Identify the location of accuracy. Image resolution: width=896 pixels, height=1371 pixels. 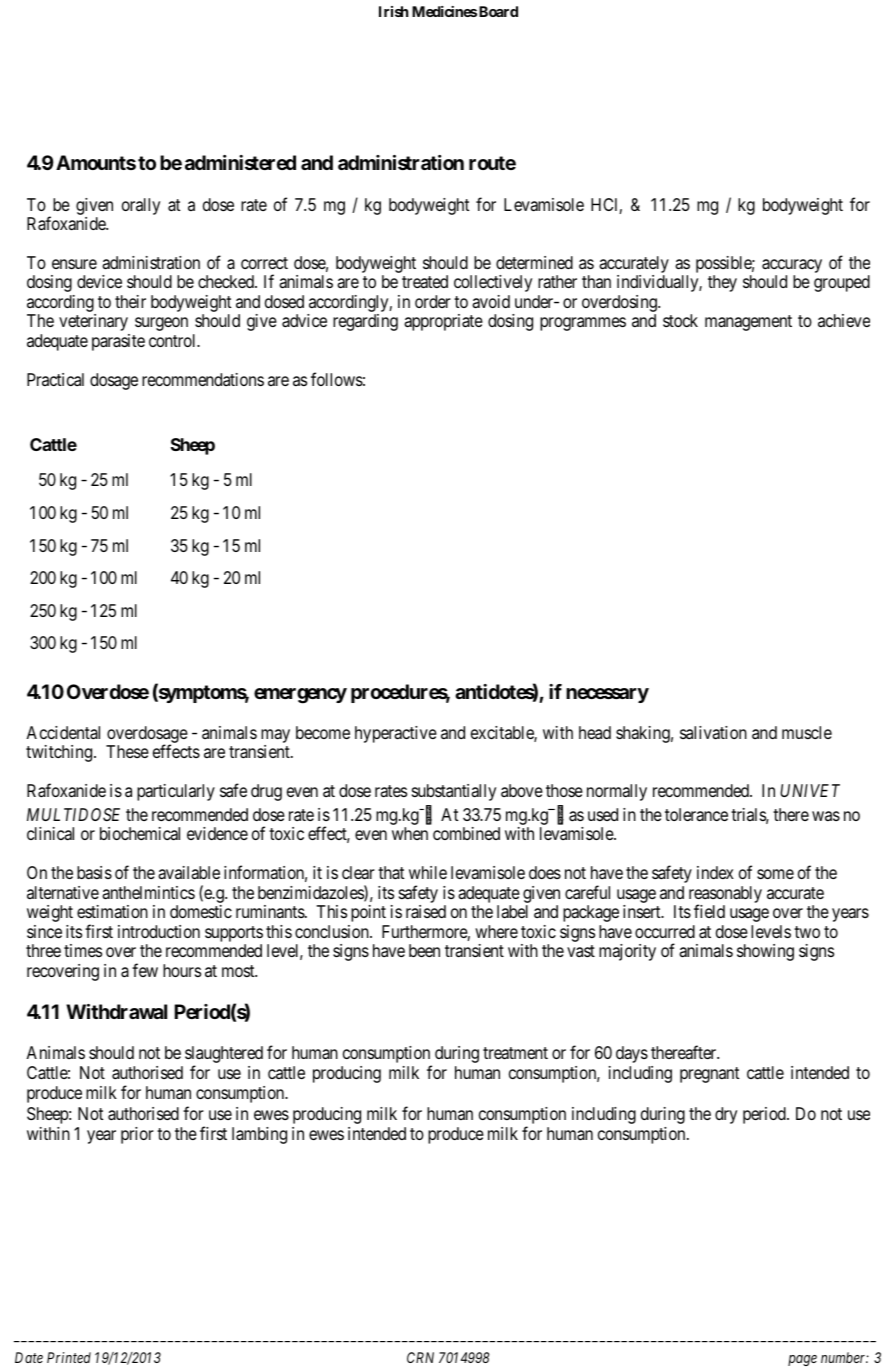
(792, 267).
